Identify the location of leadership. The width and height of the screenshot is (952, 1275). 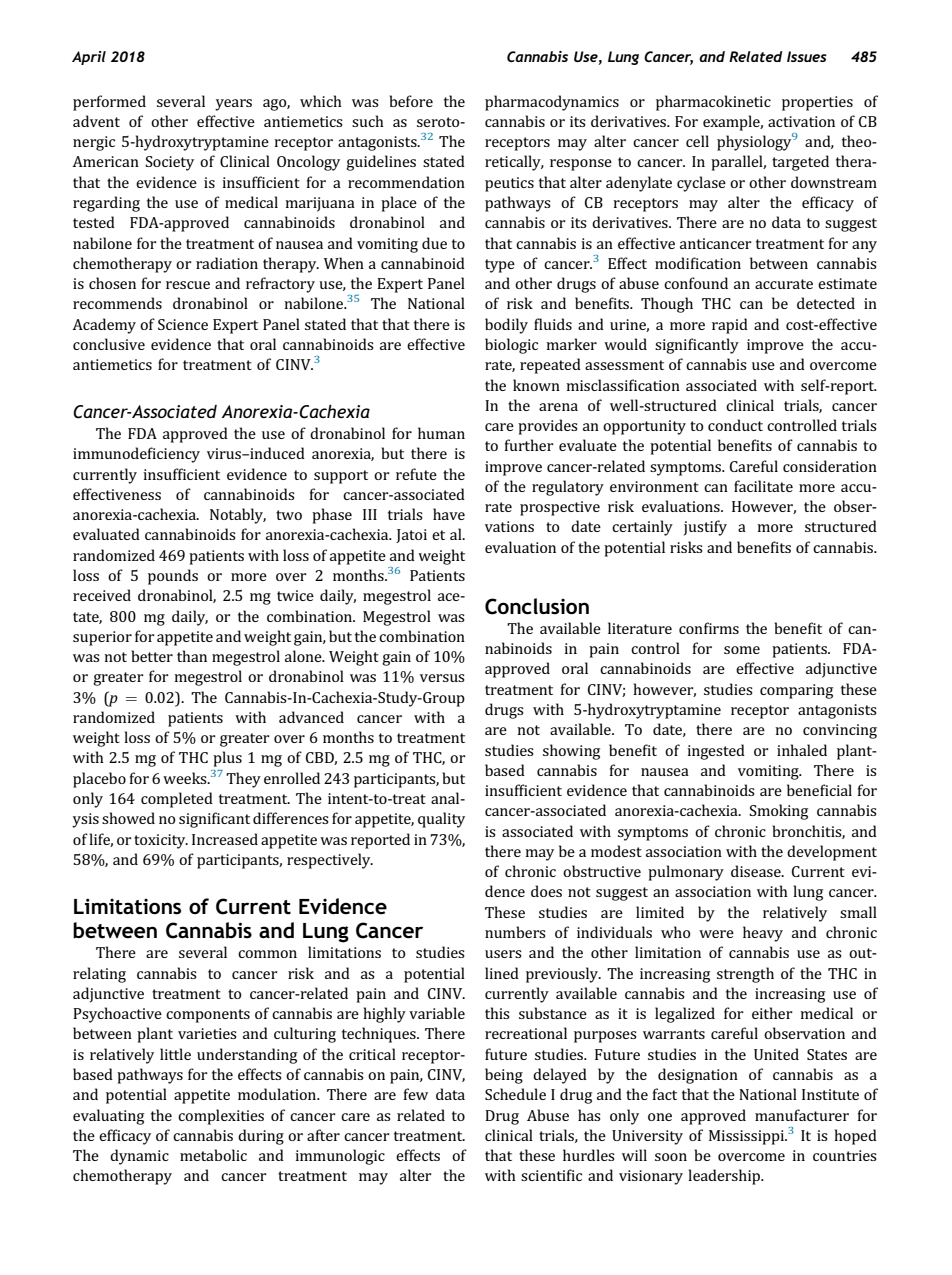
(725, 1177).
